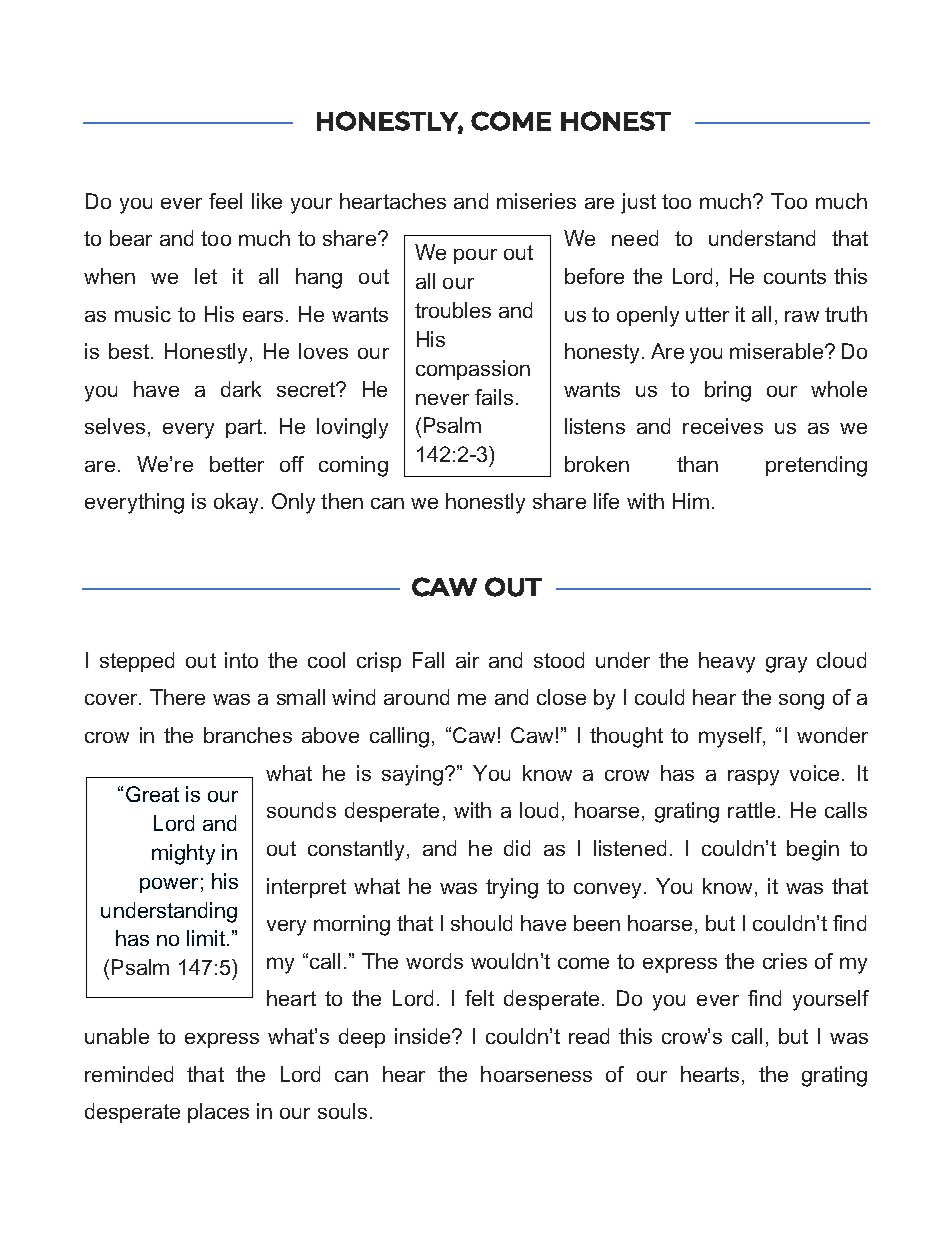  What do you see at coordinates (723, 426) in the page?
I see `receives` at bounding box center [723, 426].
